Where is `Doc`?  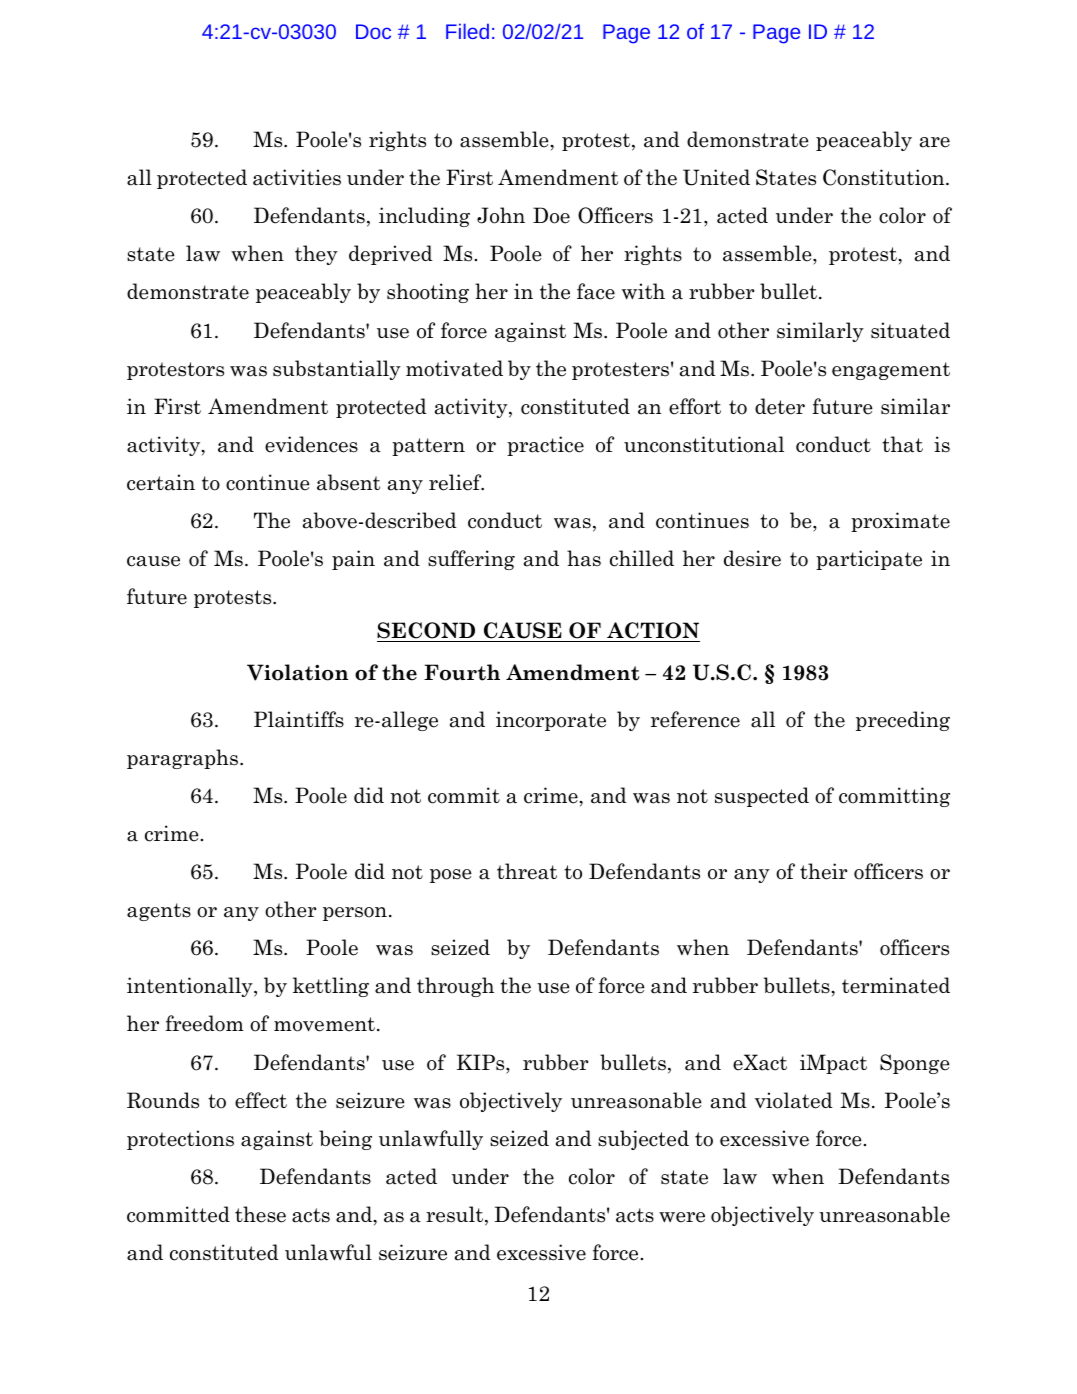 Doc is located at coordinates (373, 31).
